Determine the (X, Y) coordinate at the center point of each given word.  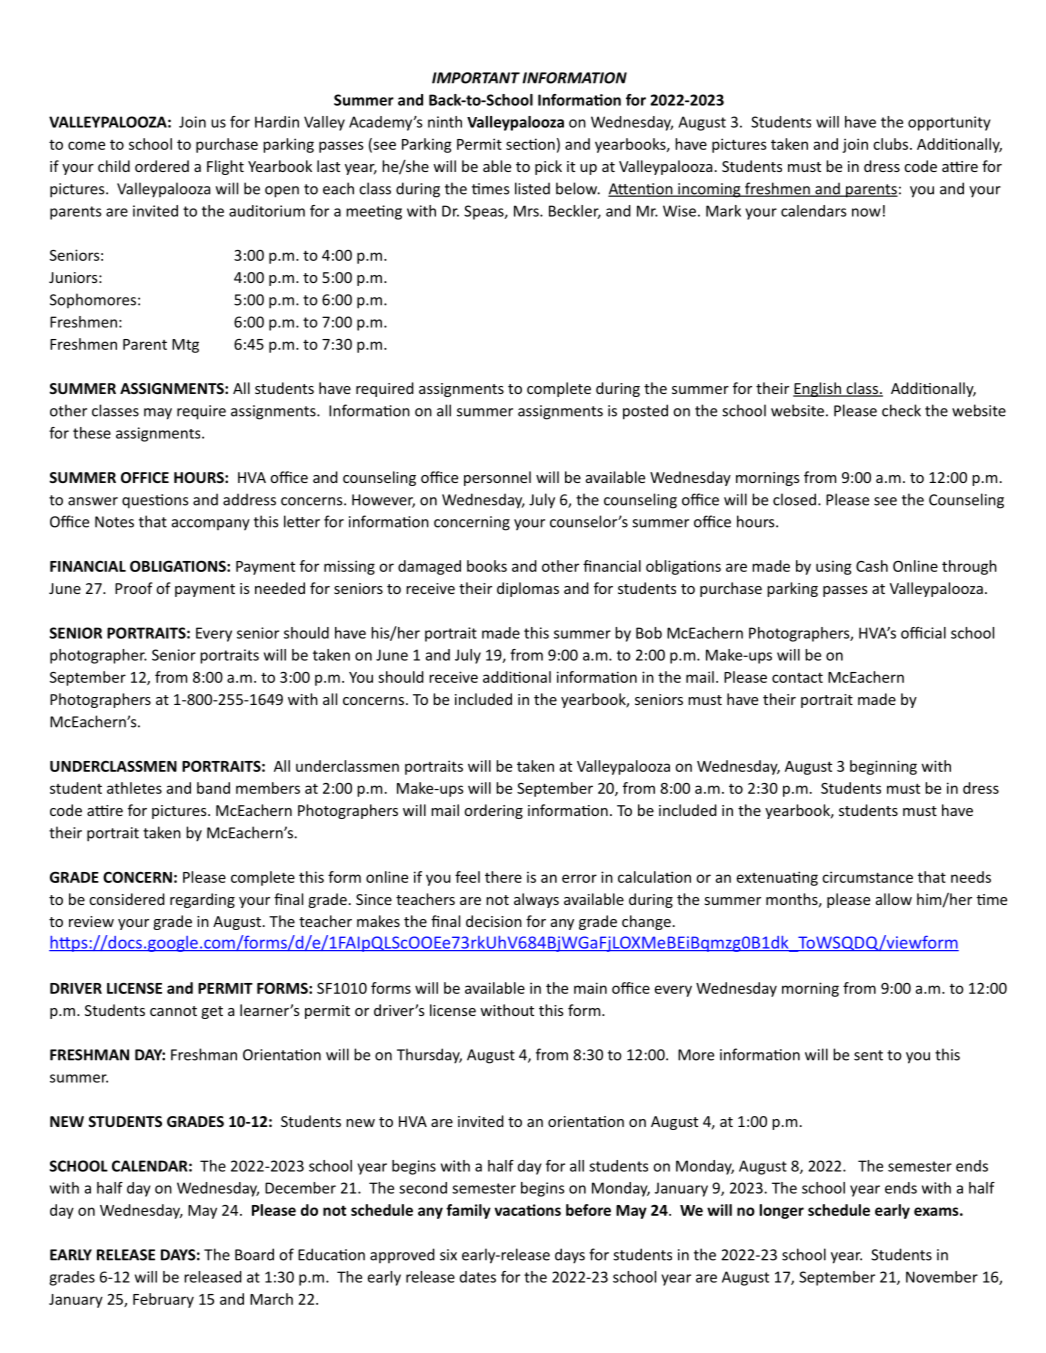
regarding (202, 900)
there (503, 877)
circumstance (867, 877)
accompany (211, 525)
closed (794, 499)
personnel (497, 478)
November (942, 1277)
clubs (890, 144)
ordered (162, 166)
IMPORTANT (476, 78)
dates (478, 1277)
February (163, 1300)
